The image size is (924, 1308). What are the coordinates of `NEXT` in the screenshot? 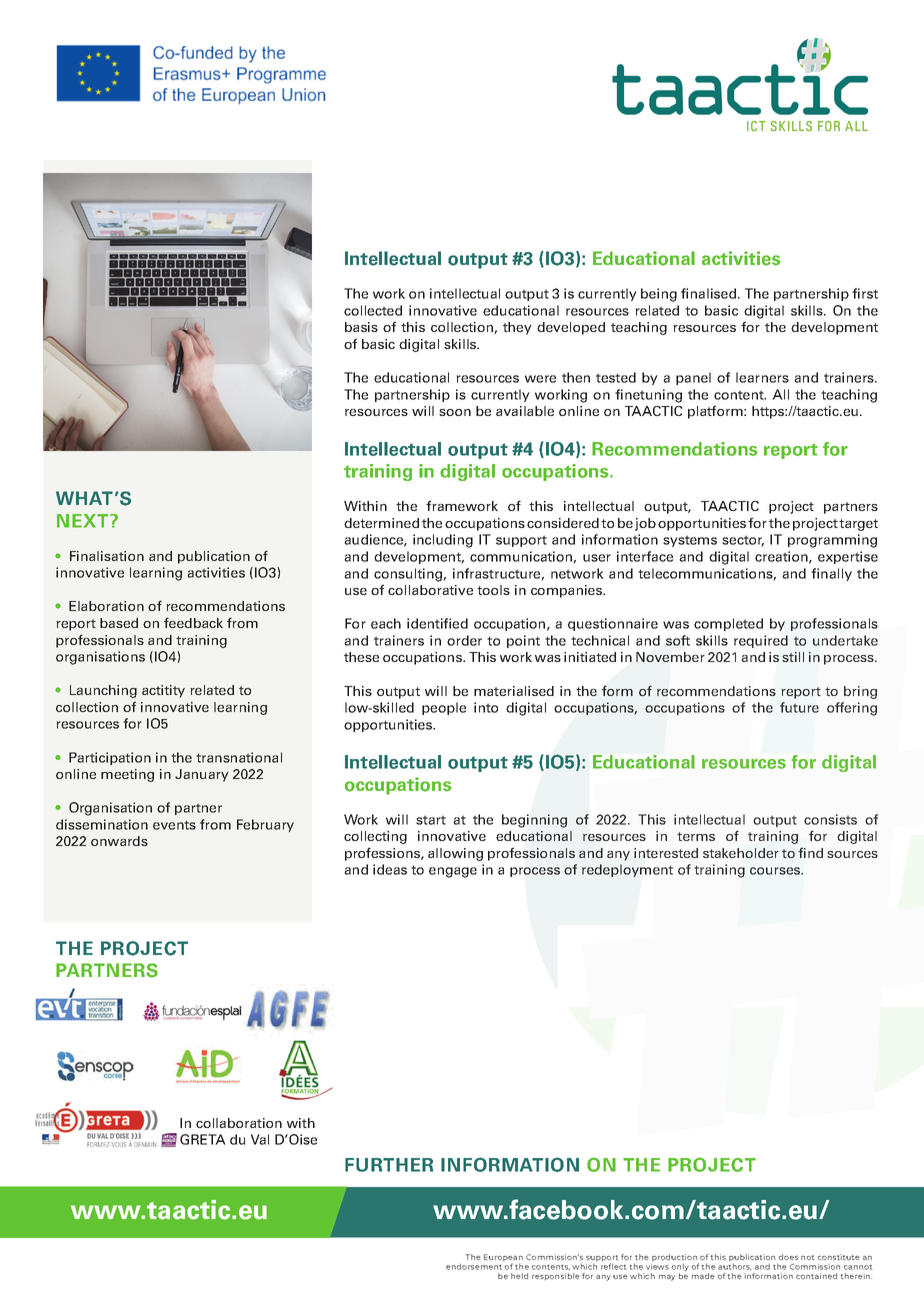 It's located at (84, 521).
